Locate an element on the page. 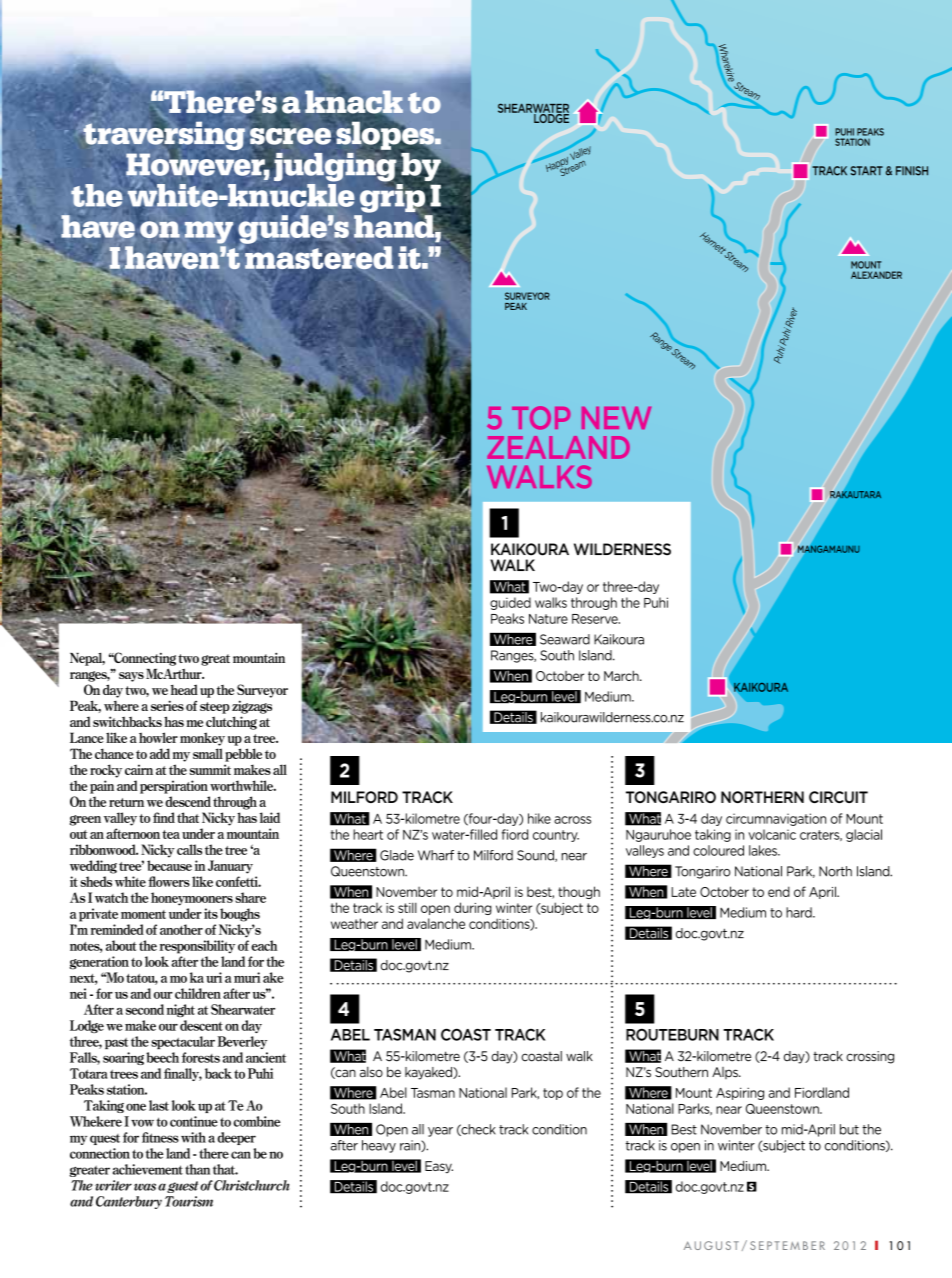  says is located at coordinates (131, 677).
